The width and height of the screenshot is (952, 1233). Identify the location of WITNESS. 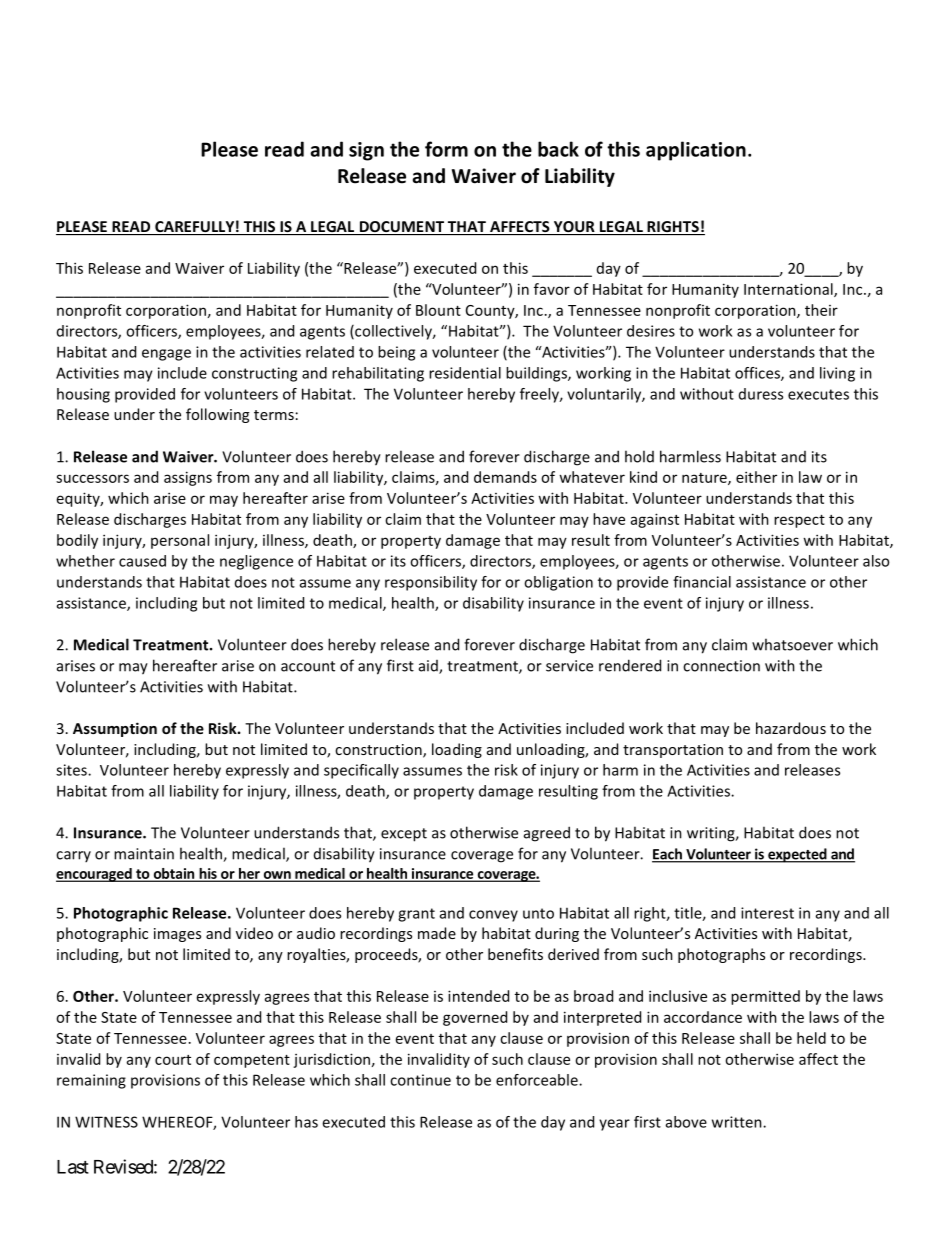
(106, 1122).
